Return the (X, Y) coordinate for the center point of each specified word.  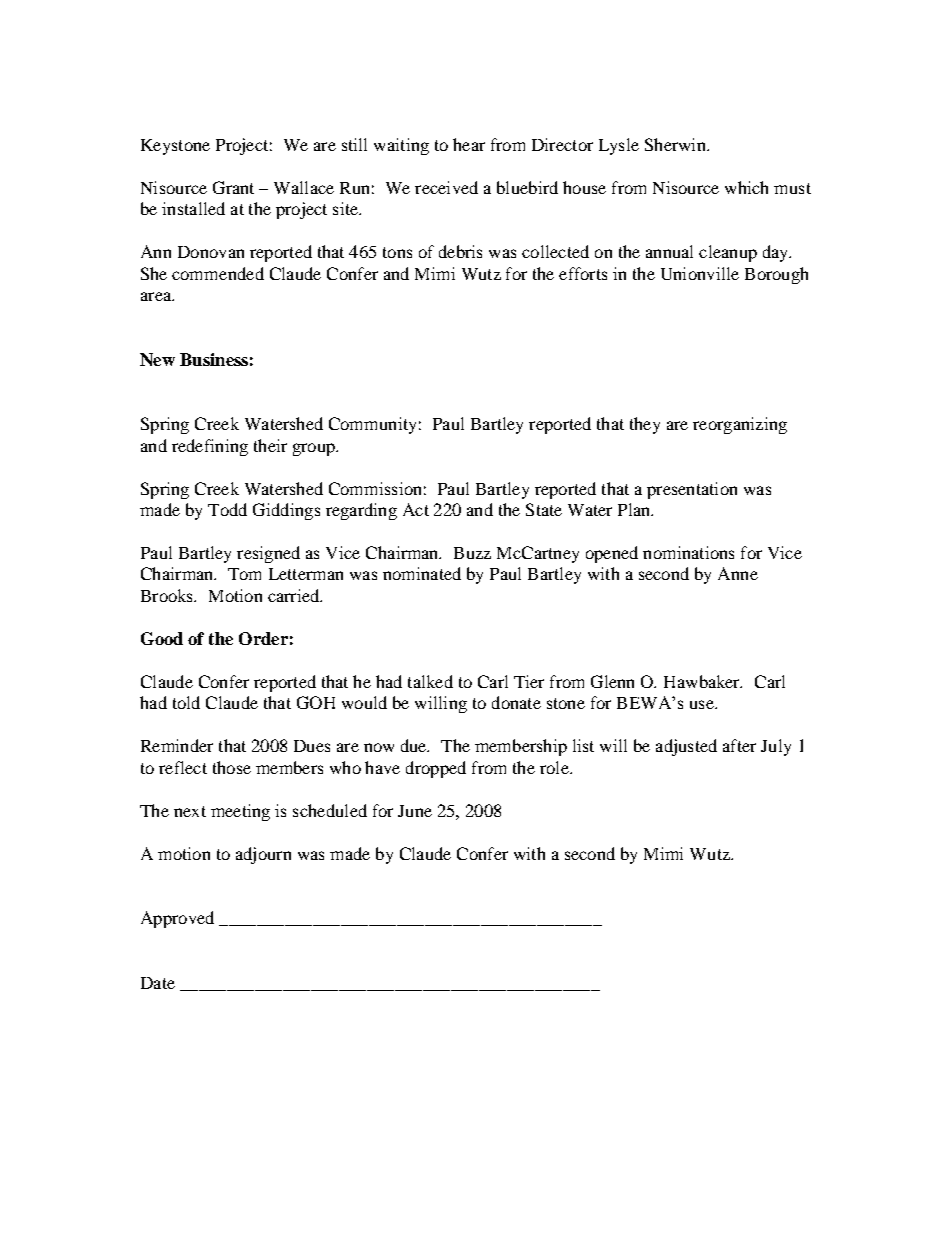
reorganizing (740, 425)
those (232, 767)
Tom (244, 574)
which (746, 187)
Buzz (472, 553)
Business (214, 359)
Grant (233, 187)
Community (372, 425)
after (739, 745)
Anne (738, 573)
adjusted (686, 747)
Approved (177, 919)
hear (469, 144)
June (415, 811)
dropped (436, 769)
